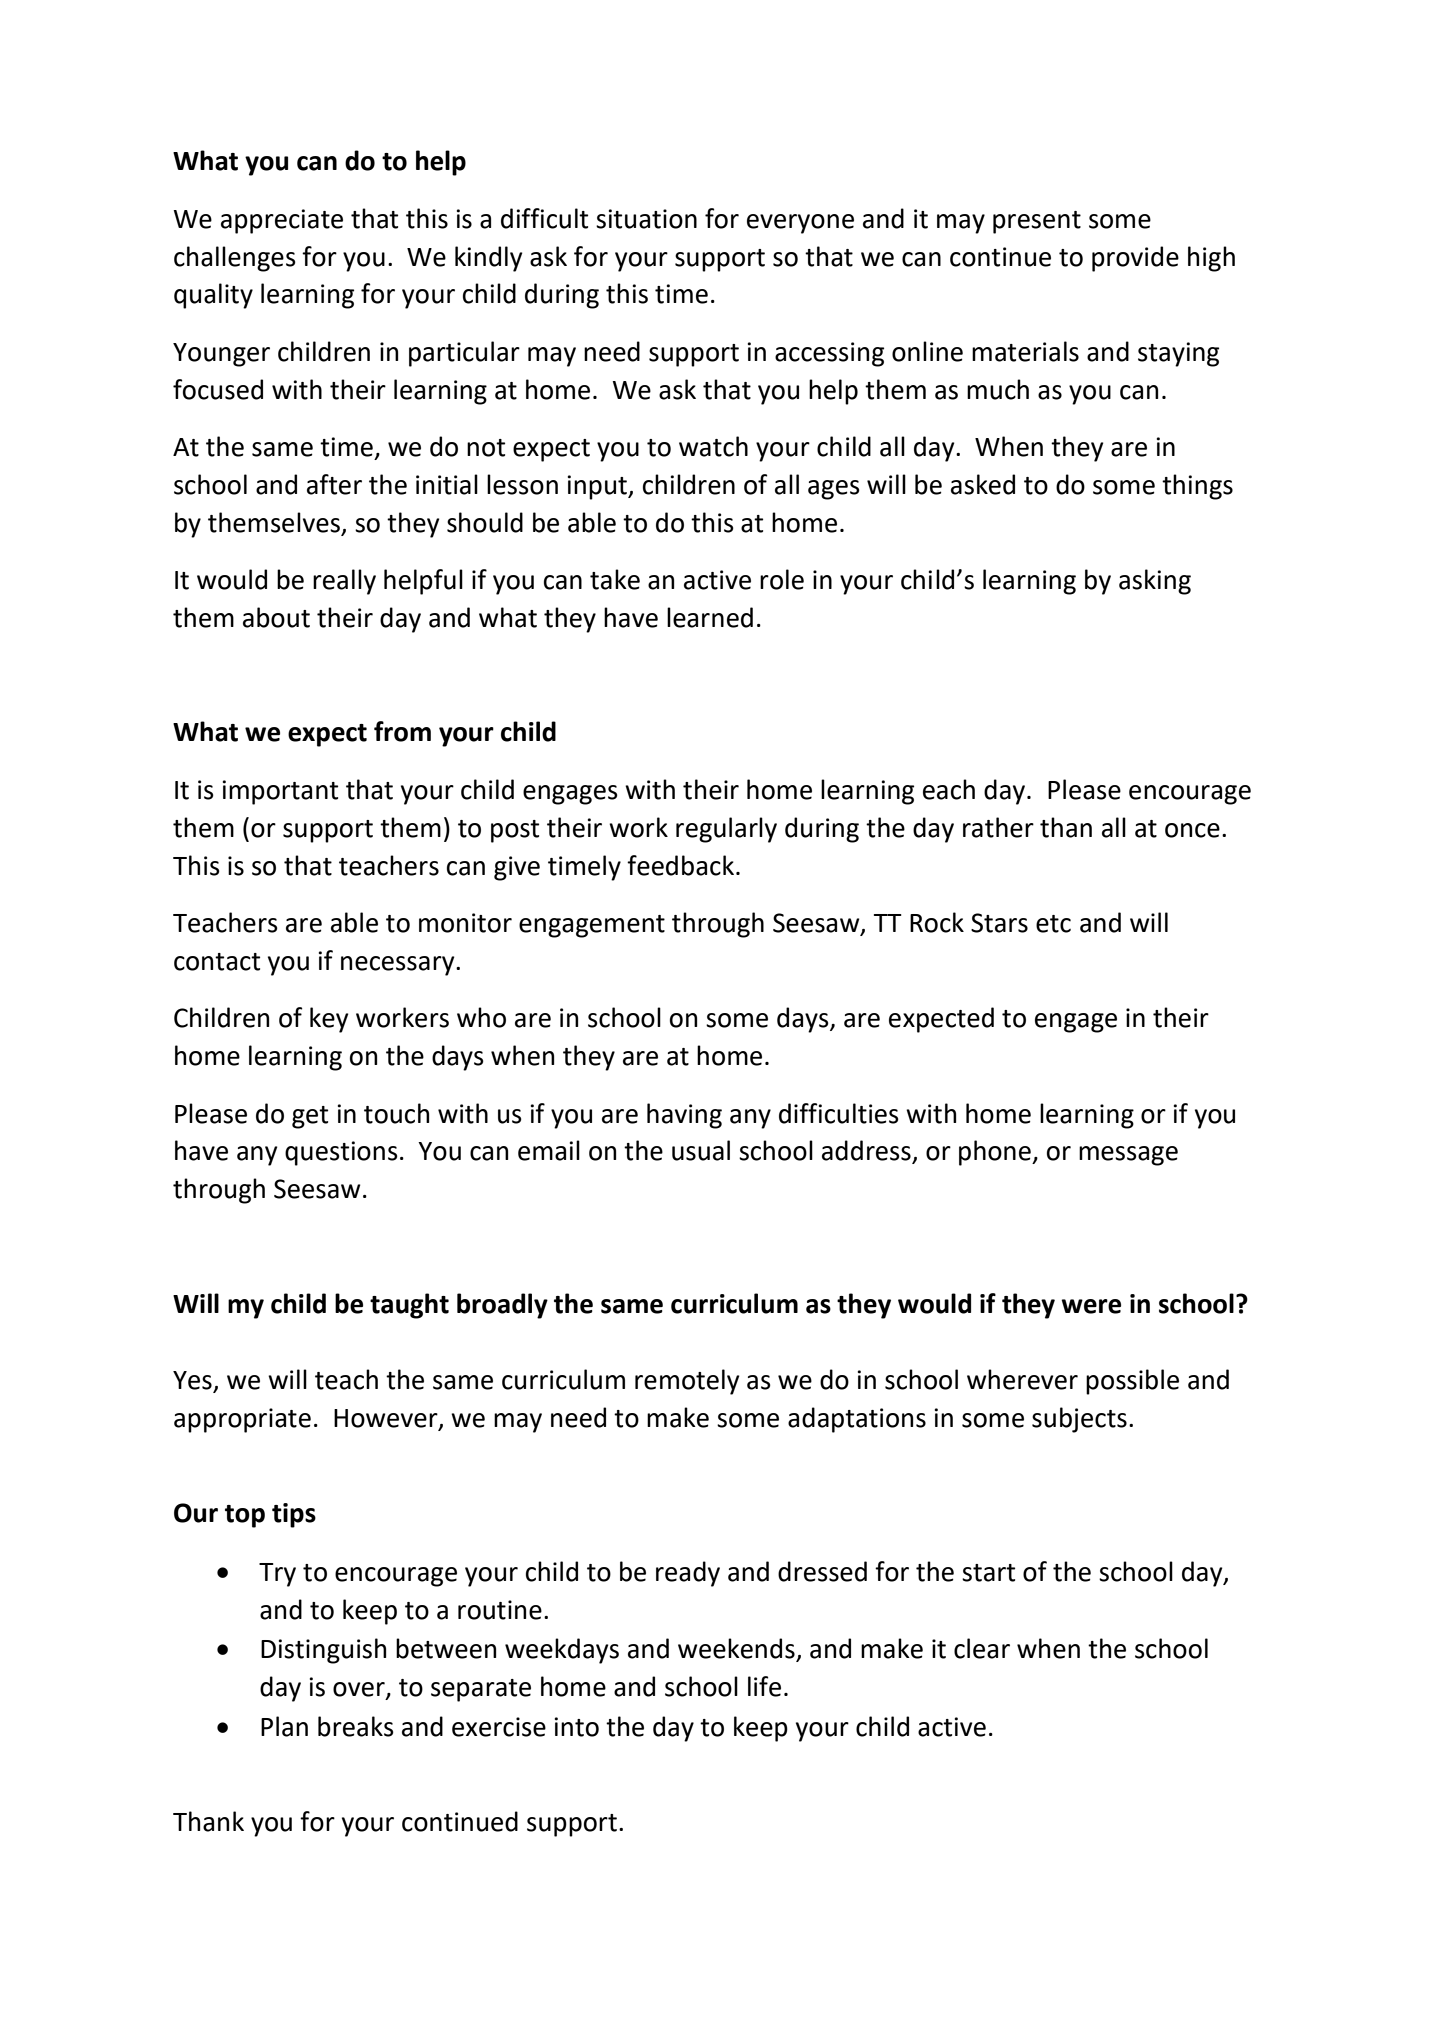  Describe the element at coordinates (646, 219) in the image. I see `situation` at that location.
